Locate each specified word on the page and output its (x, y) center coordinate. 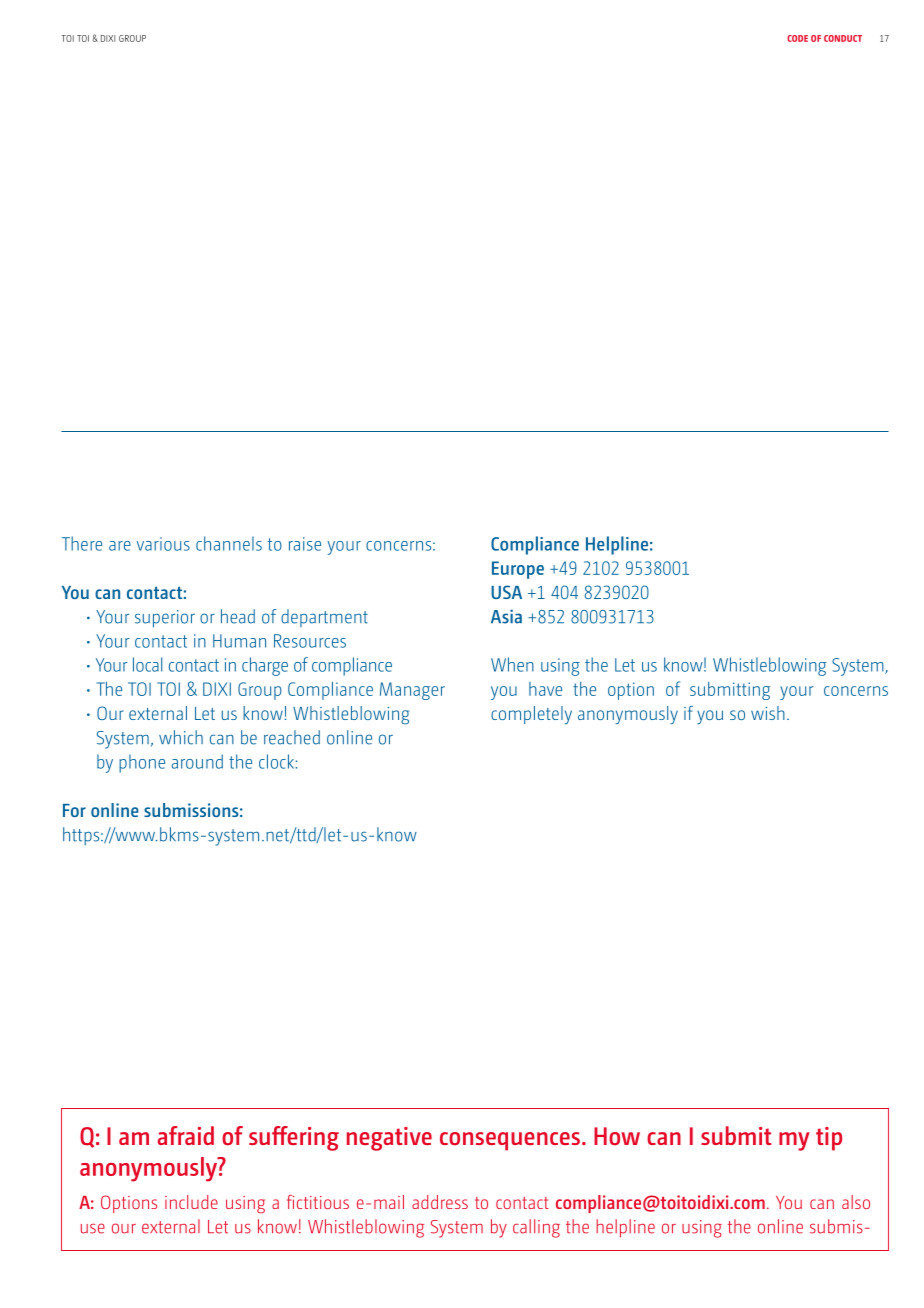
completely (531, 715)
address (440, 1202)
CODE (797, 38)
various (163, 544)
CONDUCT (843, 38)
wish (768, 713)
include (191, 1202)
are (120, 546)
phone (142, 763)
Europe (518, 570)
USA (506, 592)
